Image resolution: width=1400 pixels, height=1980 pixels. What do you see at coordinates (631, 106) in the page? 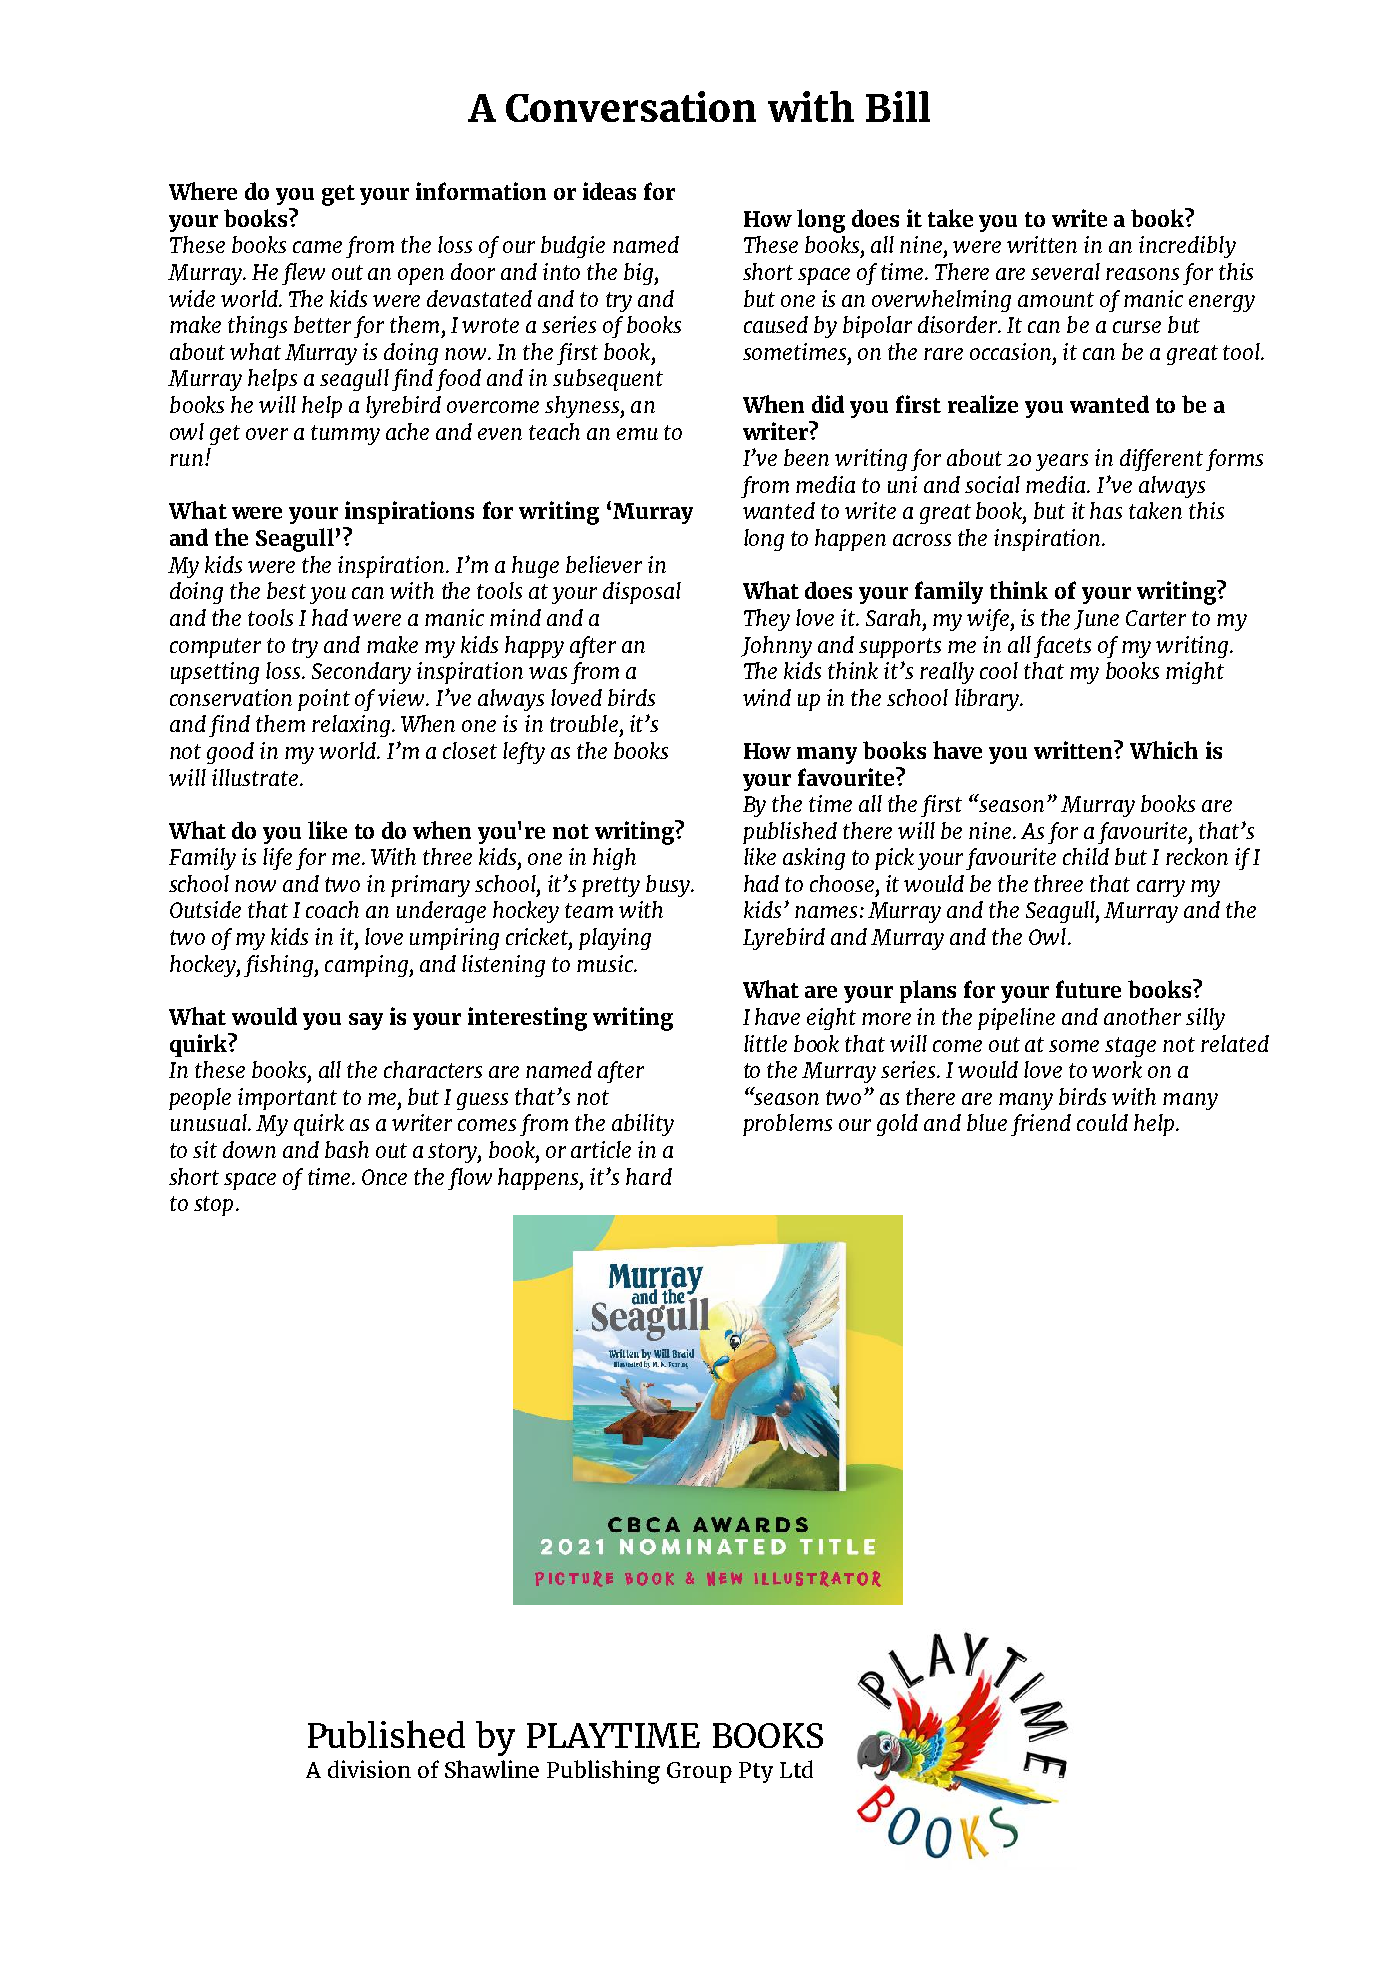
I see `Conversation` at bounding box center [631, 106].
